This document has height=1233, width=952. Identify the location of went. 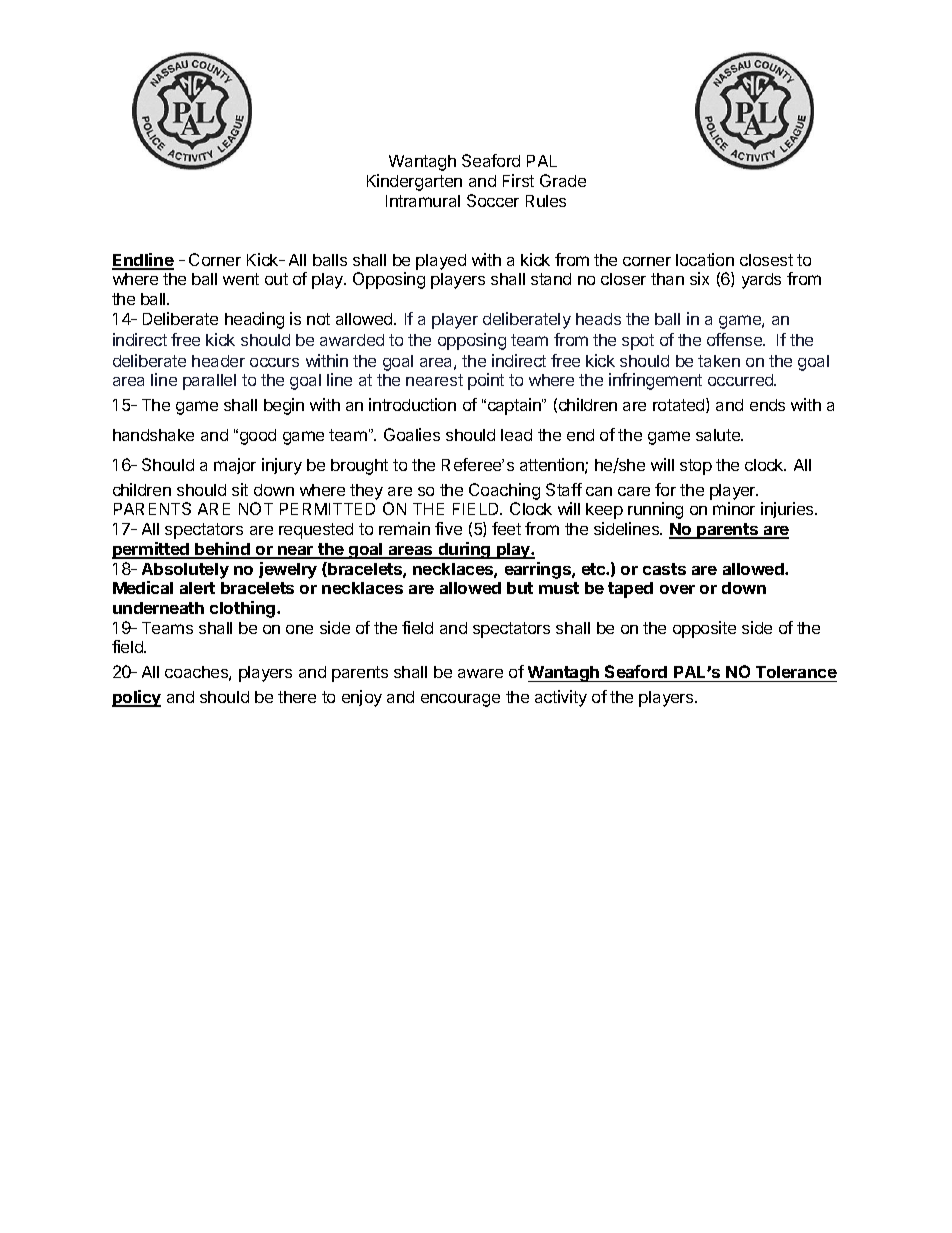
(241, 279).
